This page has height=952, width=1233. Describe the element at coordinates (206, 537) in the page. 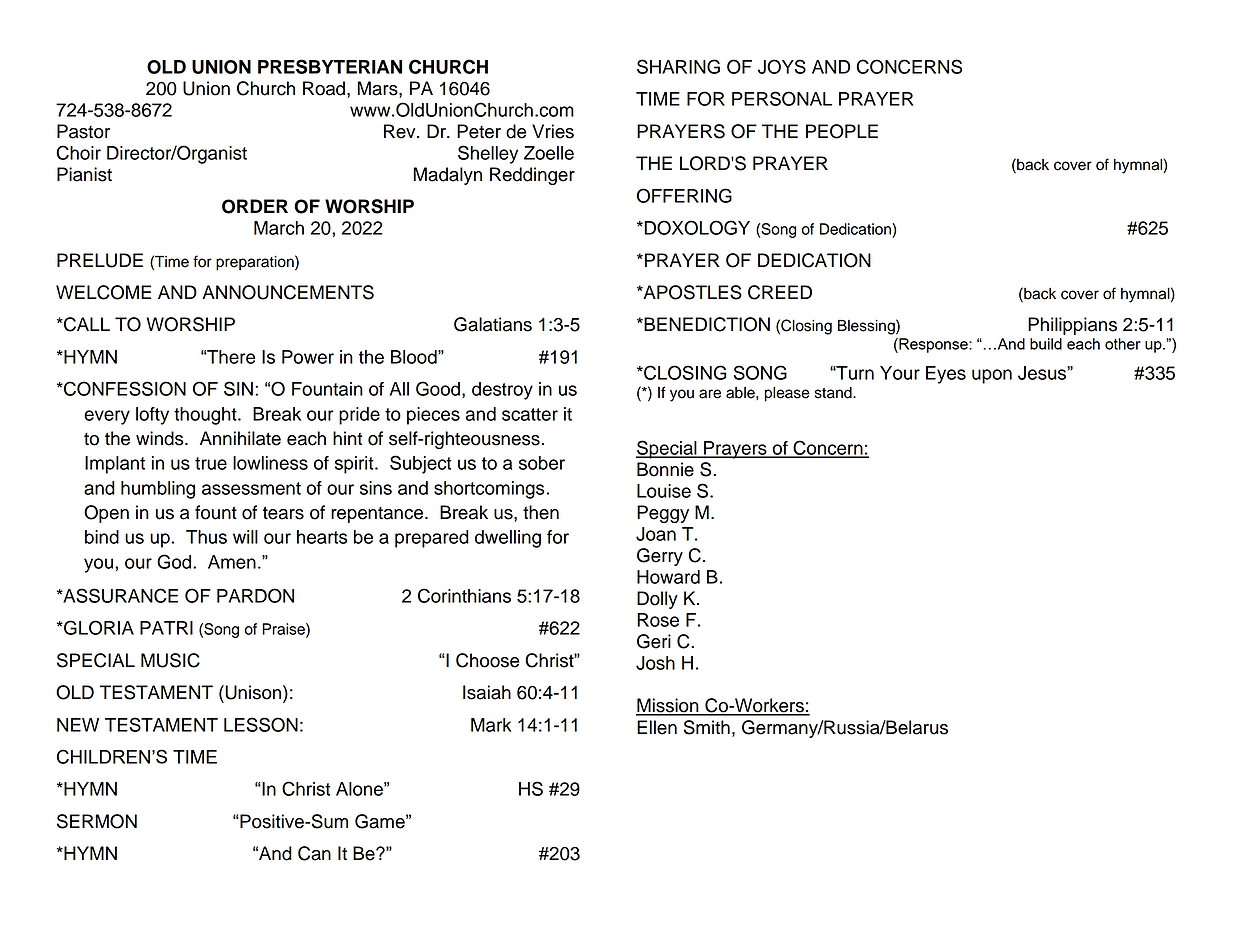

I see `Thus` at that location.
